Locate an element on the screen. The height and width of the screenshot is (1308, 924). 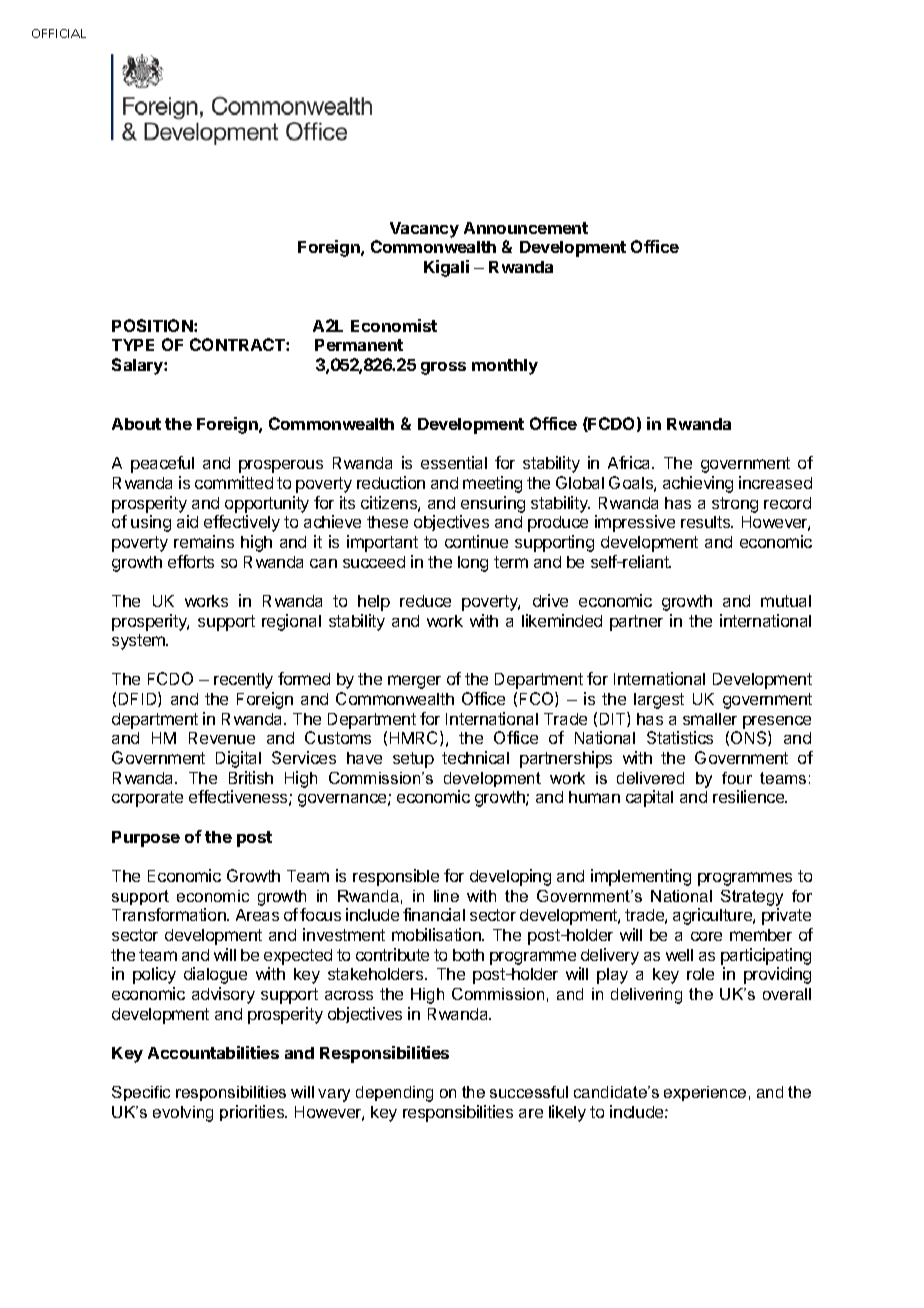
depending is located at coordinates (394, 1094).
